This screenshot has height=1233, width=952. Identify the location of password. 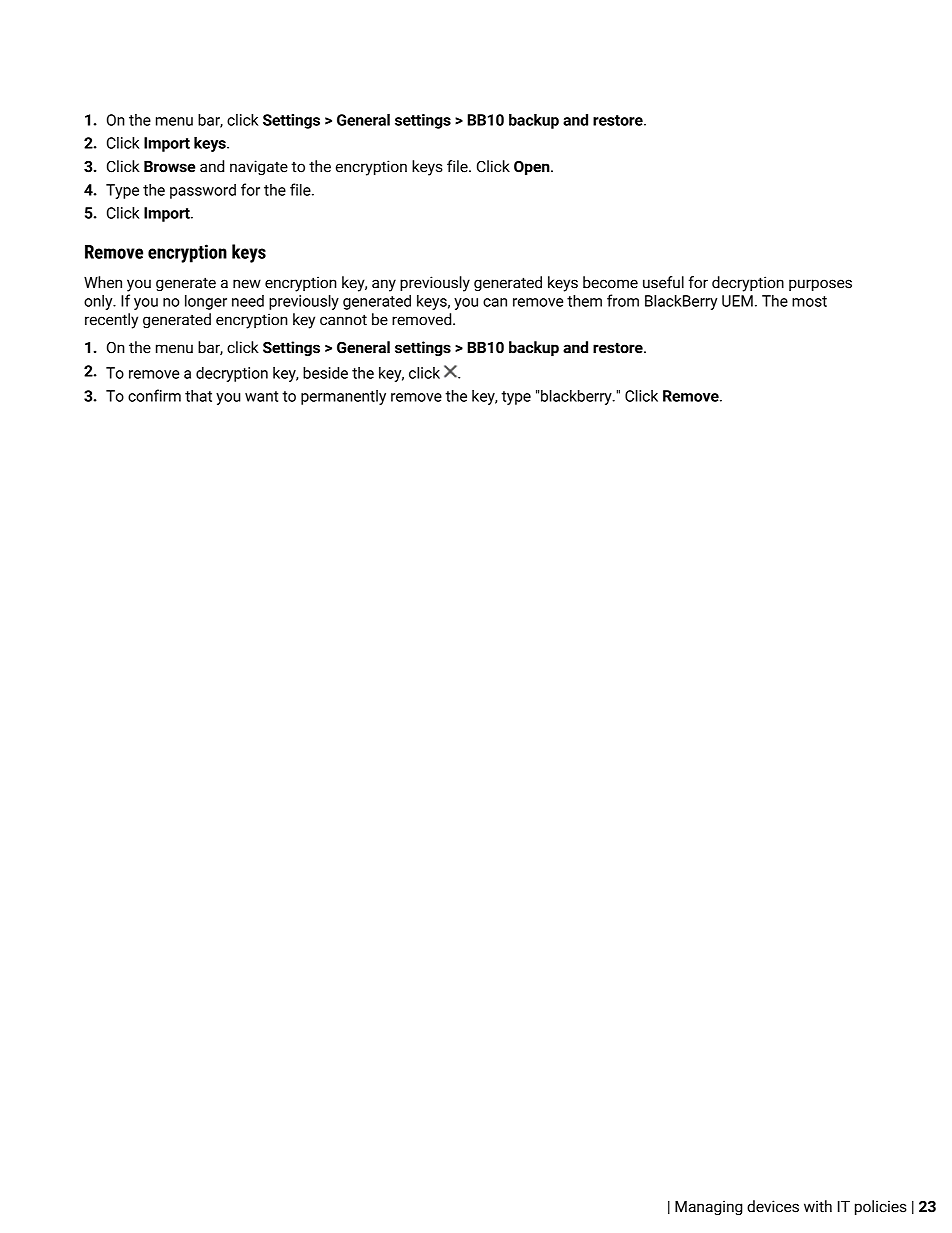
(203, 191).
